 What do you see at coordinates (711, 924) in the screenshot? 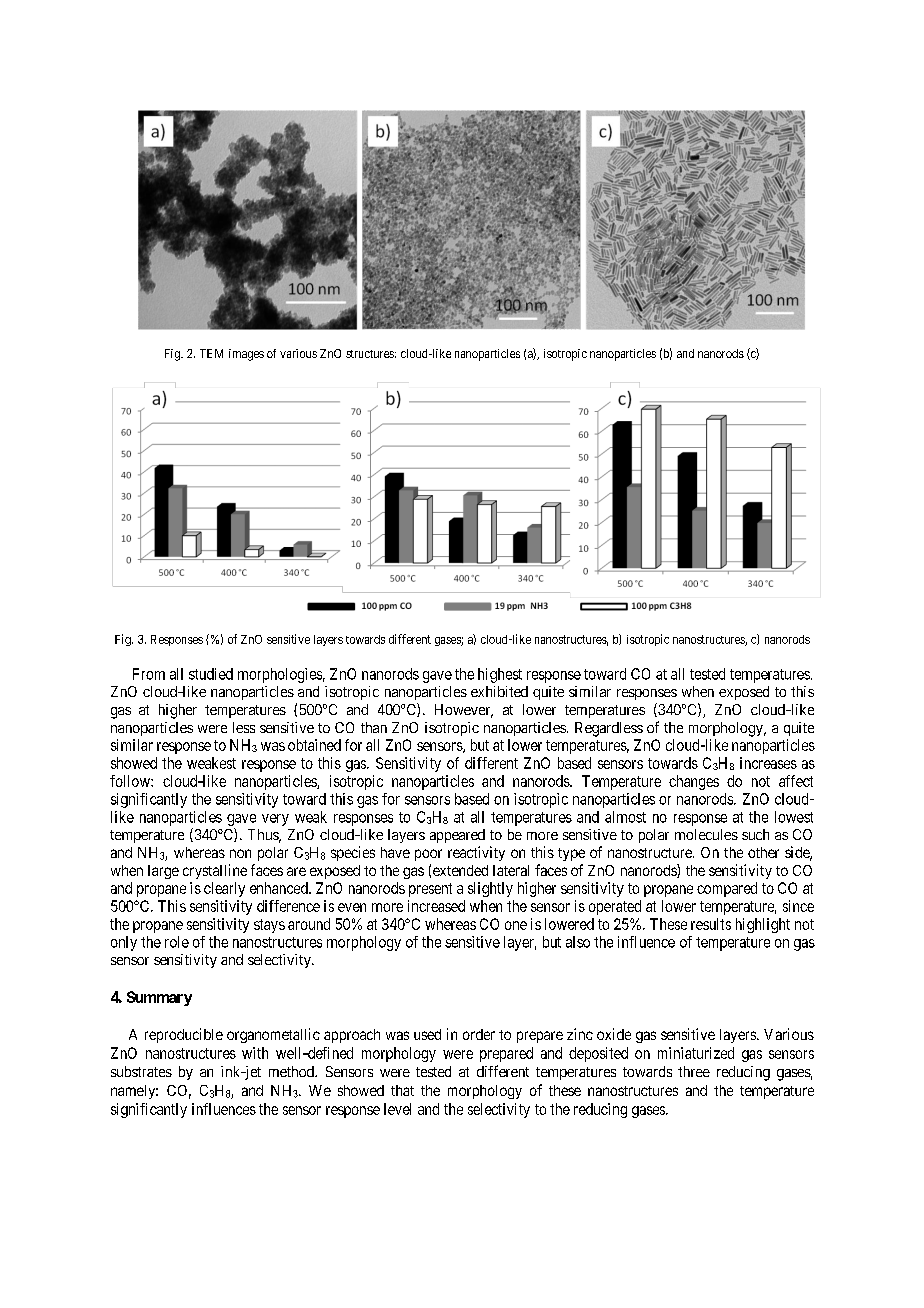
I see `results` at bounding box center [711, 924].
